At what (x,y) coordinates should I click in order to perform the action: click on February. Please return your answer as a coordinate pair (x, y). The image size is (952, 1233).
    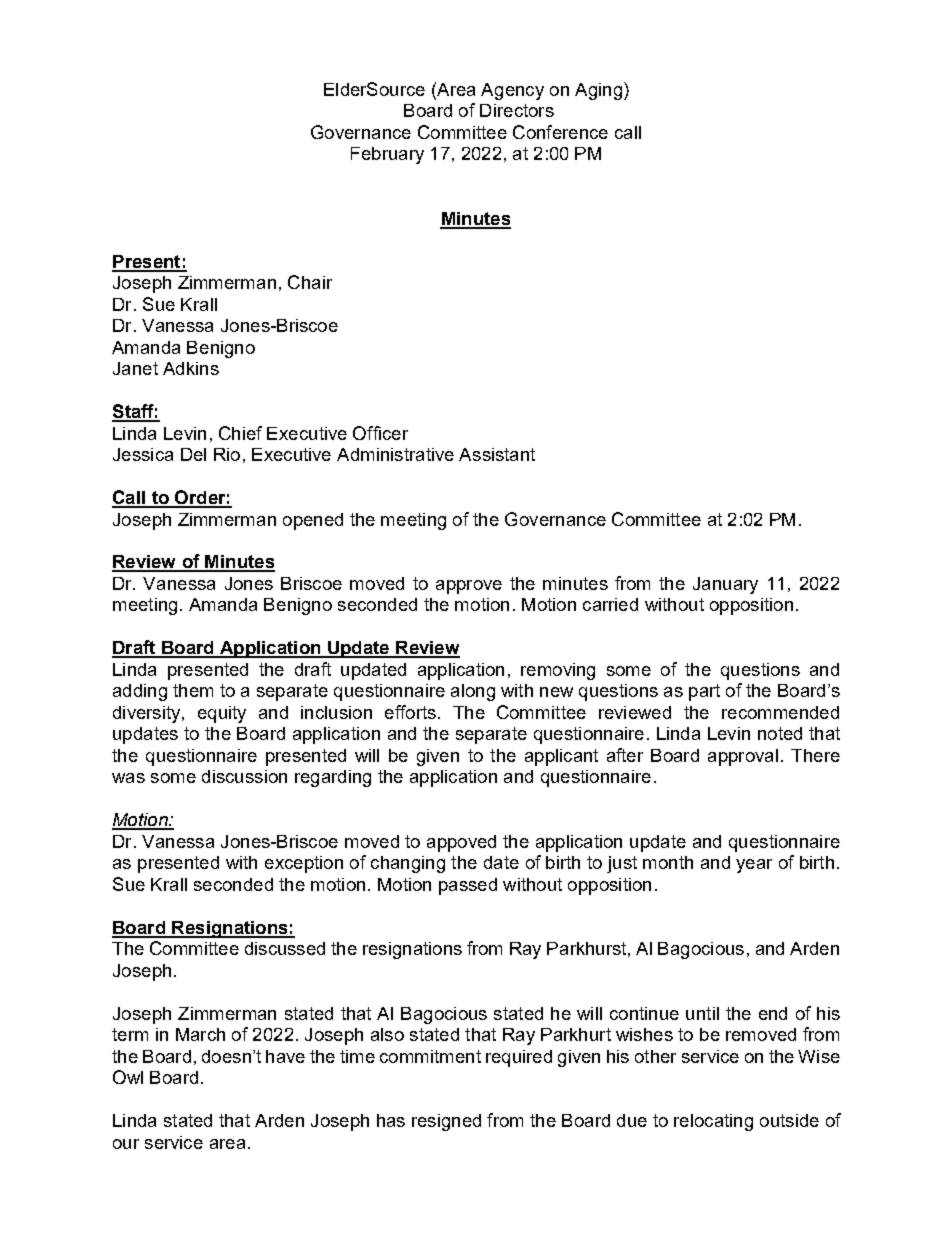
    Looking at the image, I should click on (387, 155).
